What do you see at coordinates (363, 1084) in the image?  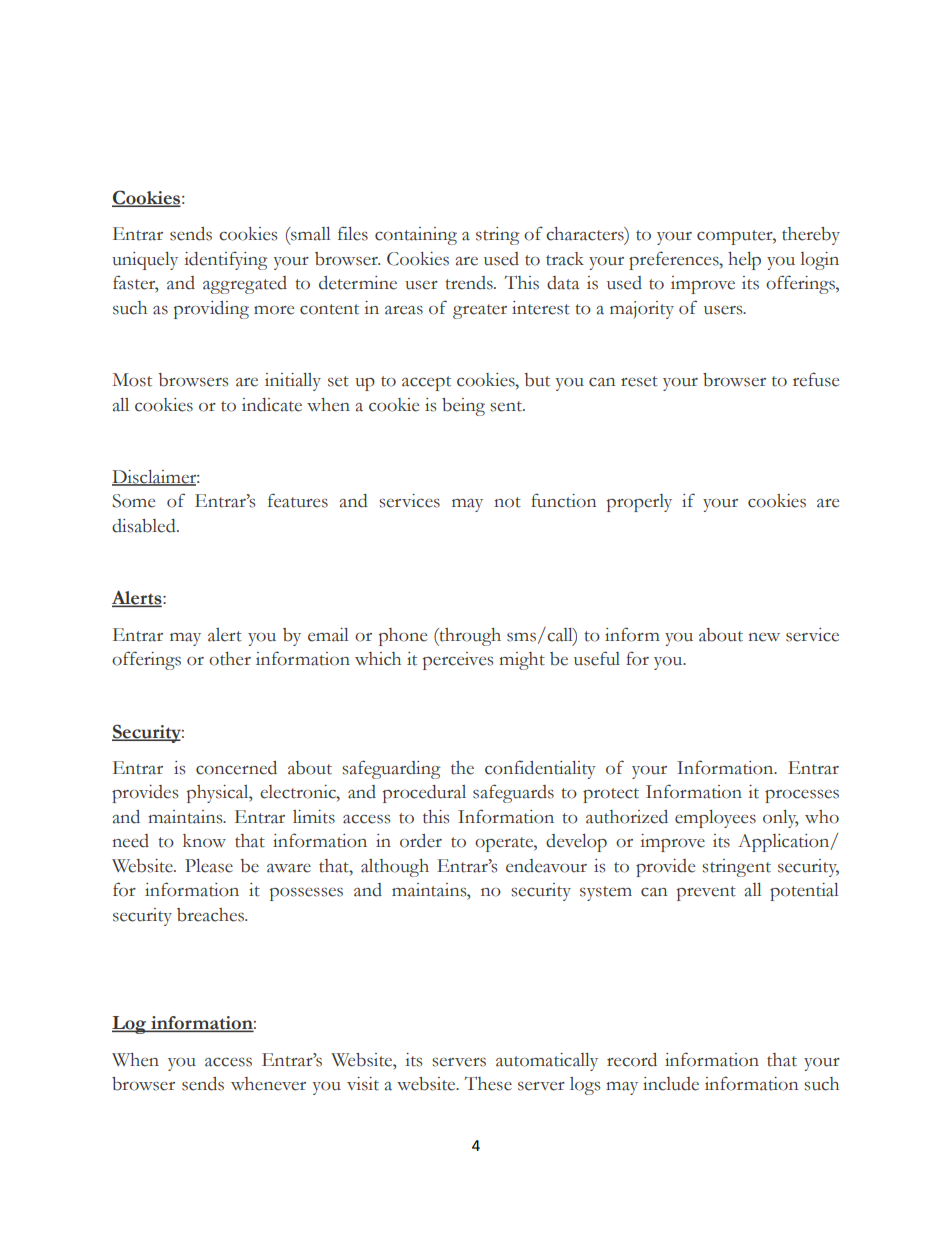 I see `visit` at bounding box center [363, 1084].
